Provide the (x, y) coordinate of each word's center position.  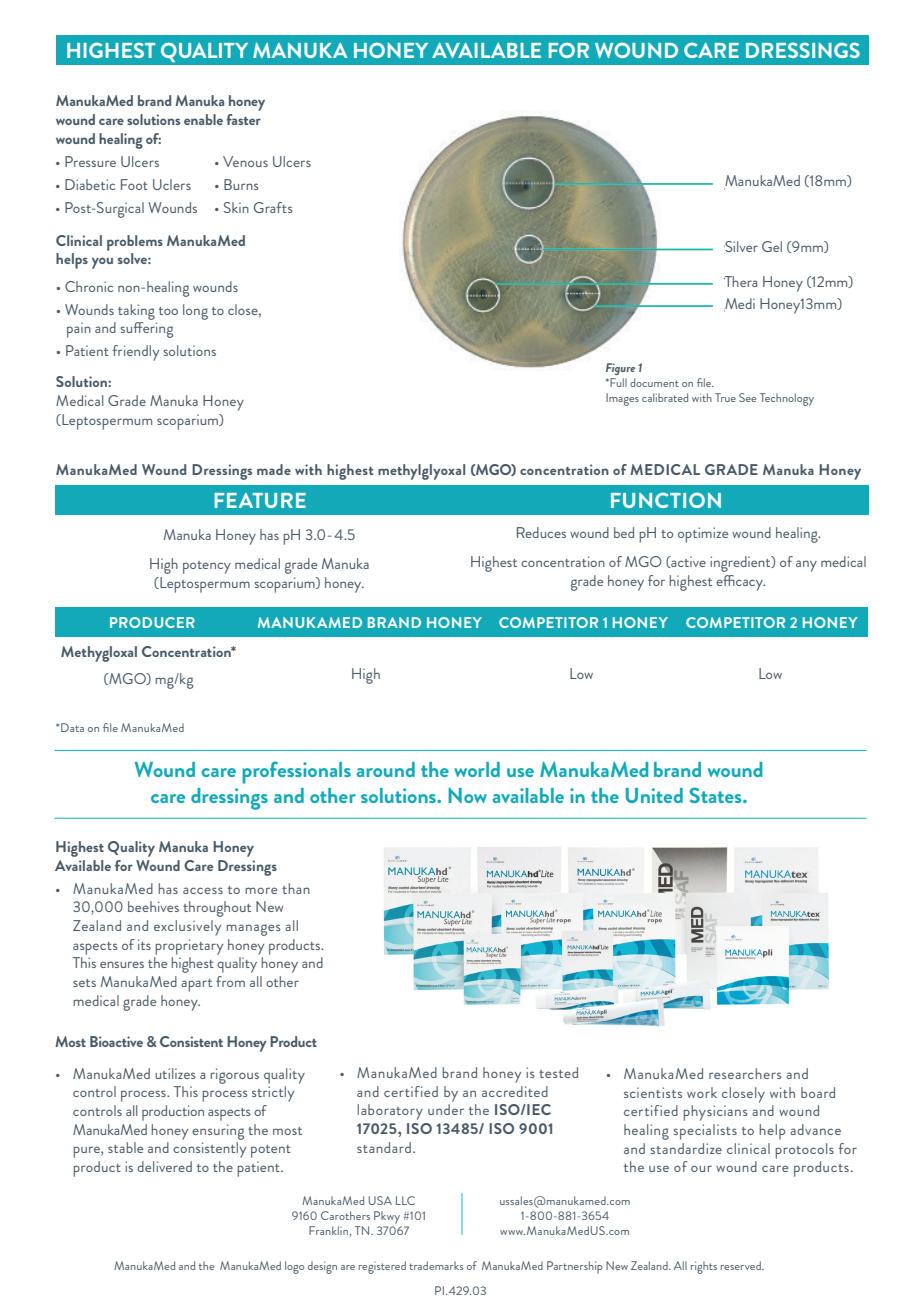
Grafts (273, 207)
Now (467, 795)
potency (207, 567)
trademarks (436, 1265)
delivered (164, 1166)
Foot (134, 184)
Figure (620, 369)
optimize (703, 535)
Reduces (541, 532)
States (717, 795)
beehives (153, 906)
